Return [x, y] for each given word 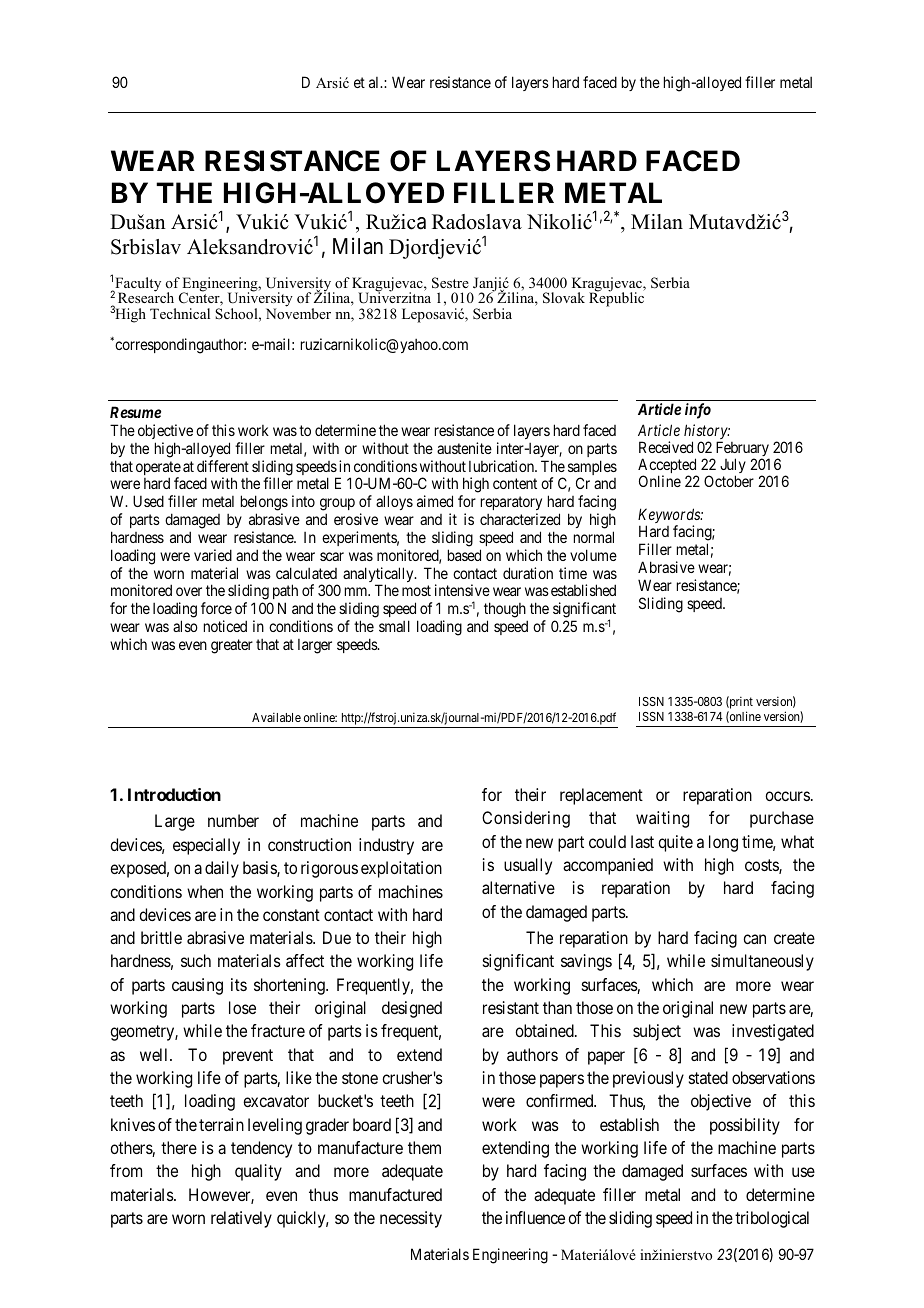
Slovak [564, 298]
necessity [411, 1219]
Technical [180, 313]
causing [197, 986]
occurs [787, 796]
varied [213, 555]
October [729, 481]
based [464, 555]
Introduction [174, 794]
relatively [241, 1219]
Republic [616, 298]
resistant [511, 1007]
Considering [526, 819]
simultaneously [762, 962]
